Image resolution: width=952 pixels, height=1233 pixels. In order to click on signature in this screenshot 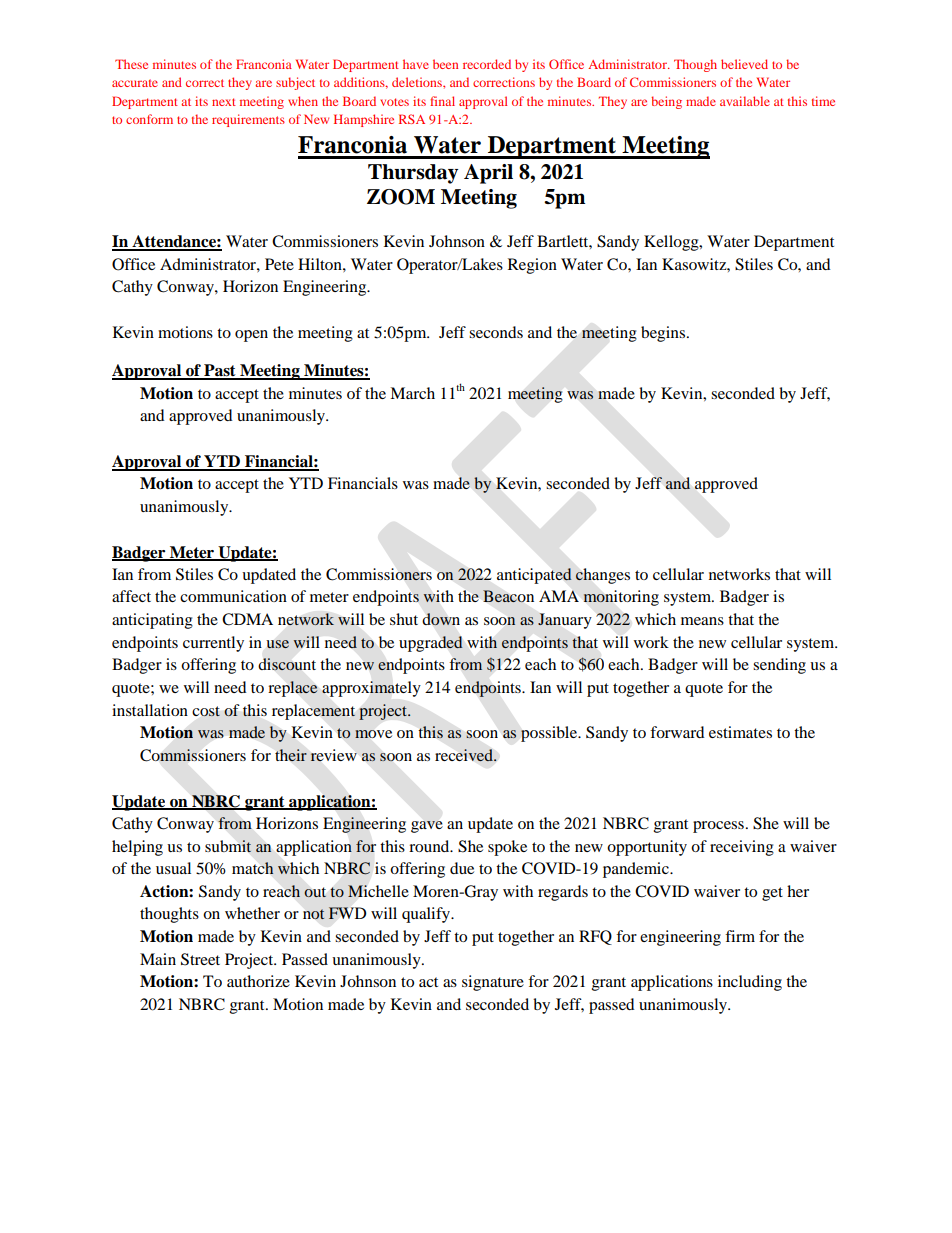, I will do `click(493, 983)`.
